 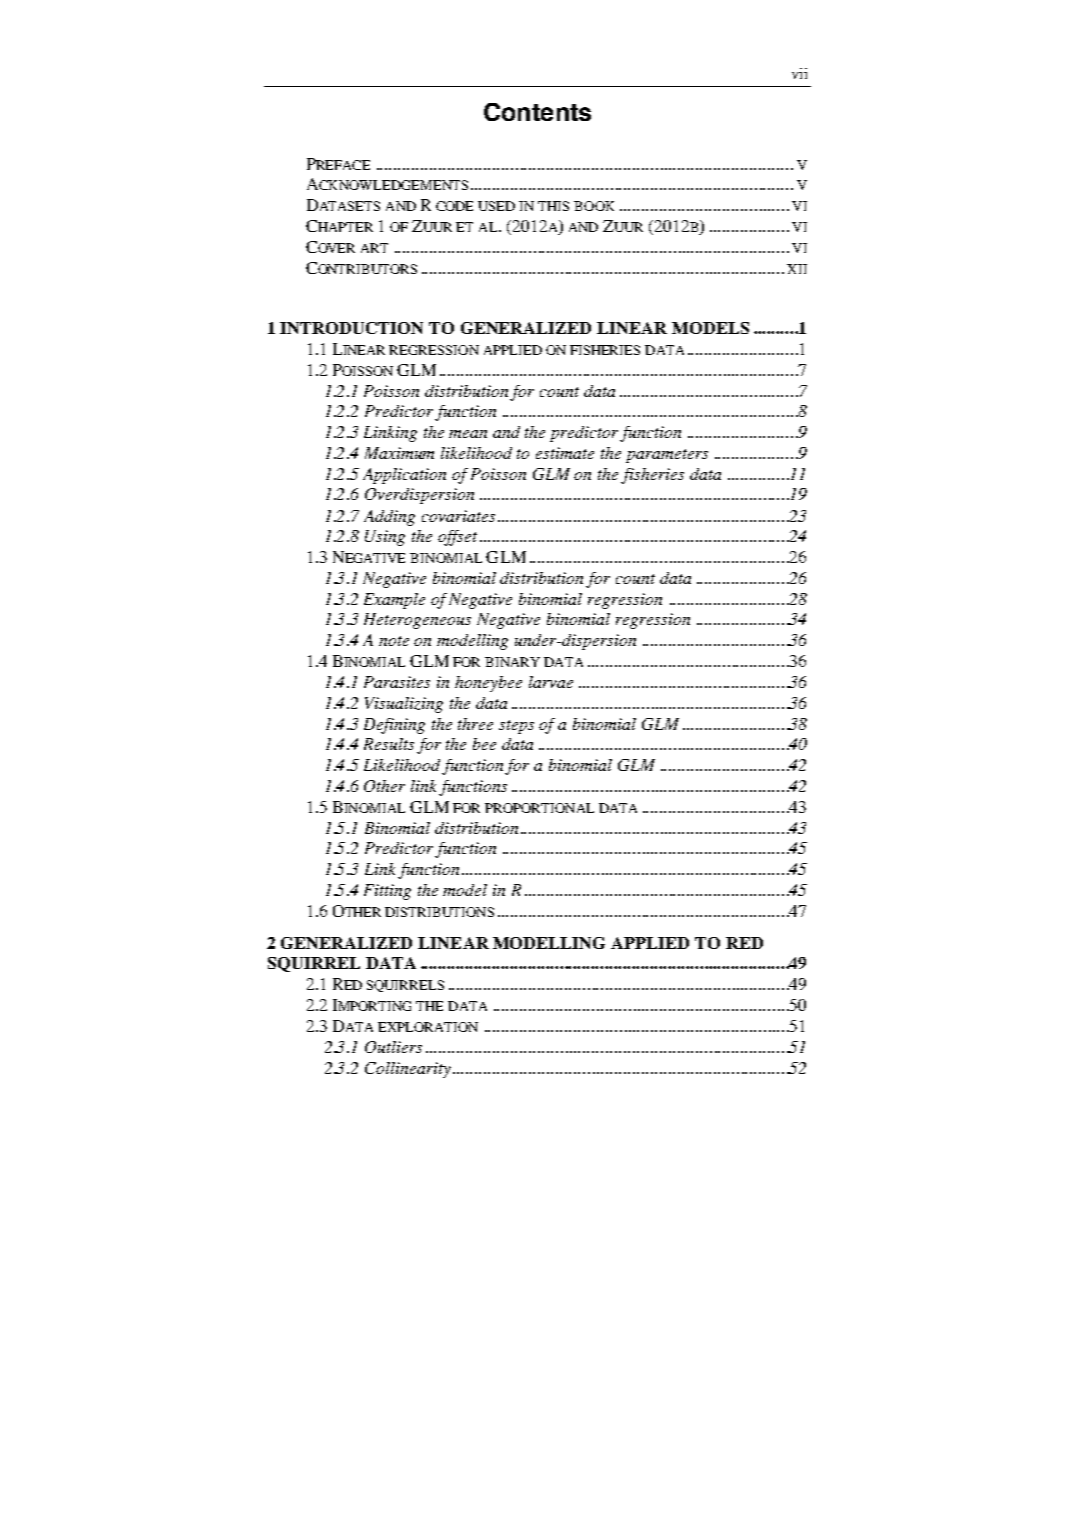 What do you see at coordinates (399, 453) in the screenshot?
I see `Maximum` at bounding box center [399, 453].
